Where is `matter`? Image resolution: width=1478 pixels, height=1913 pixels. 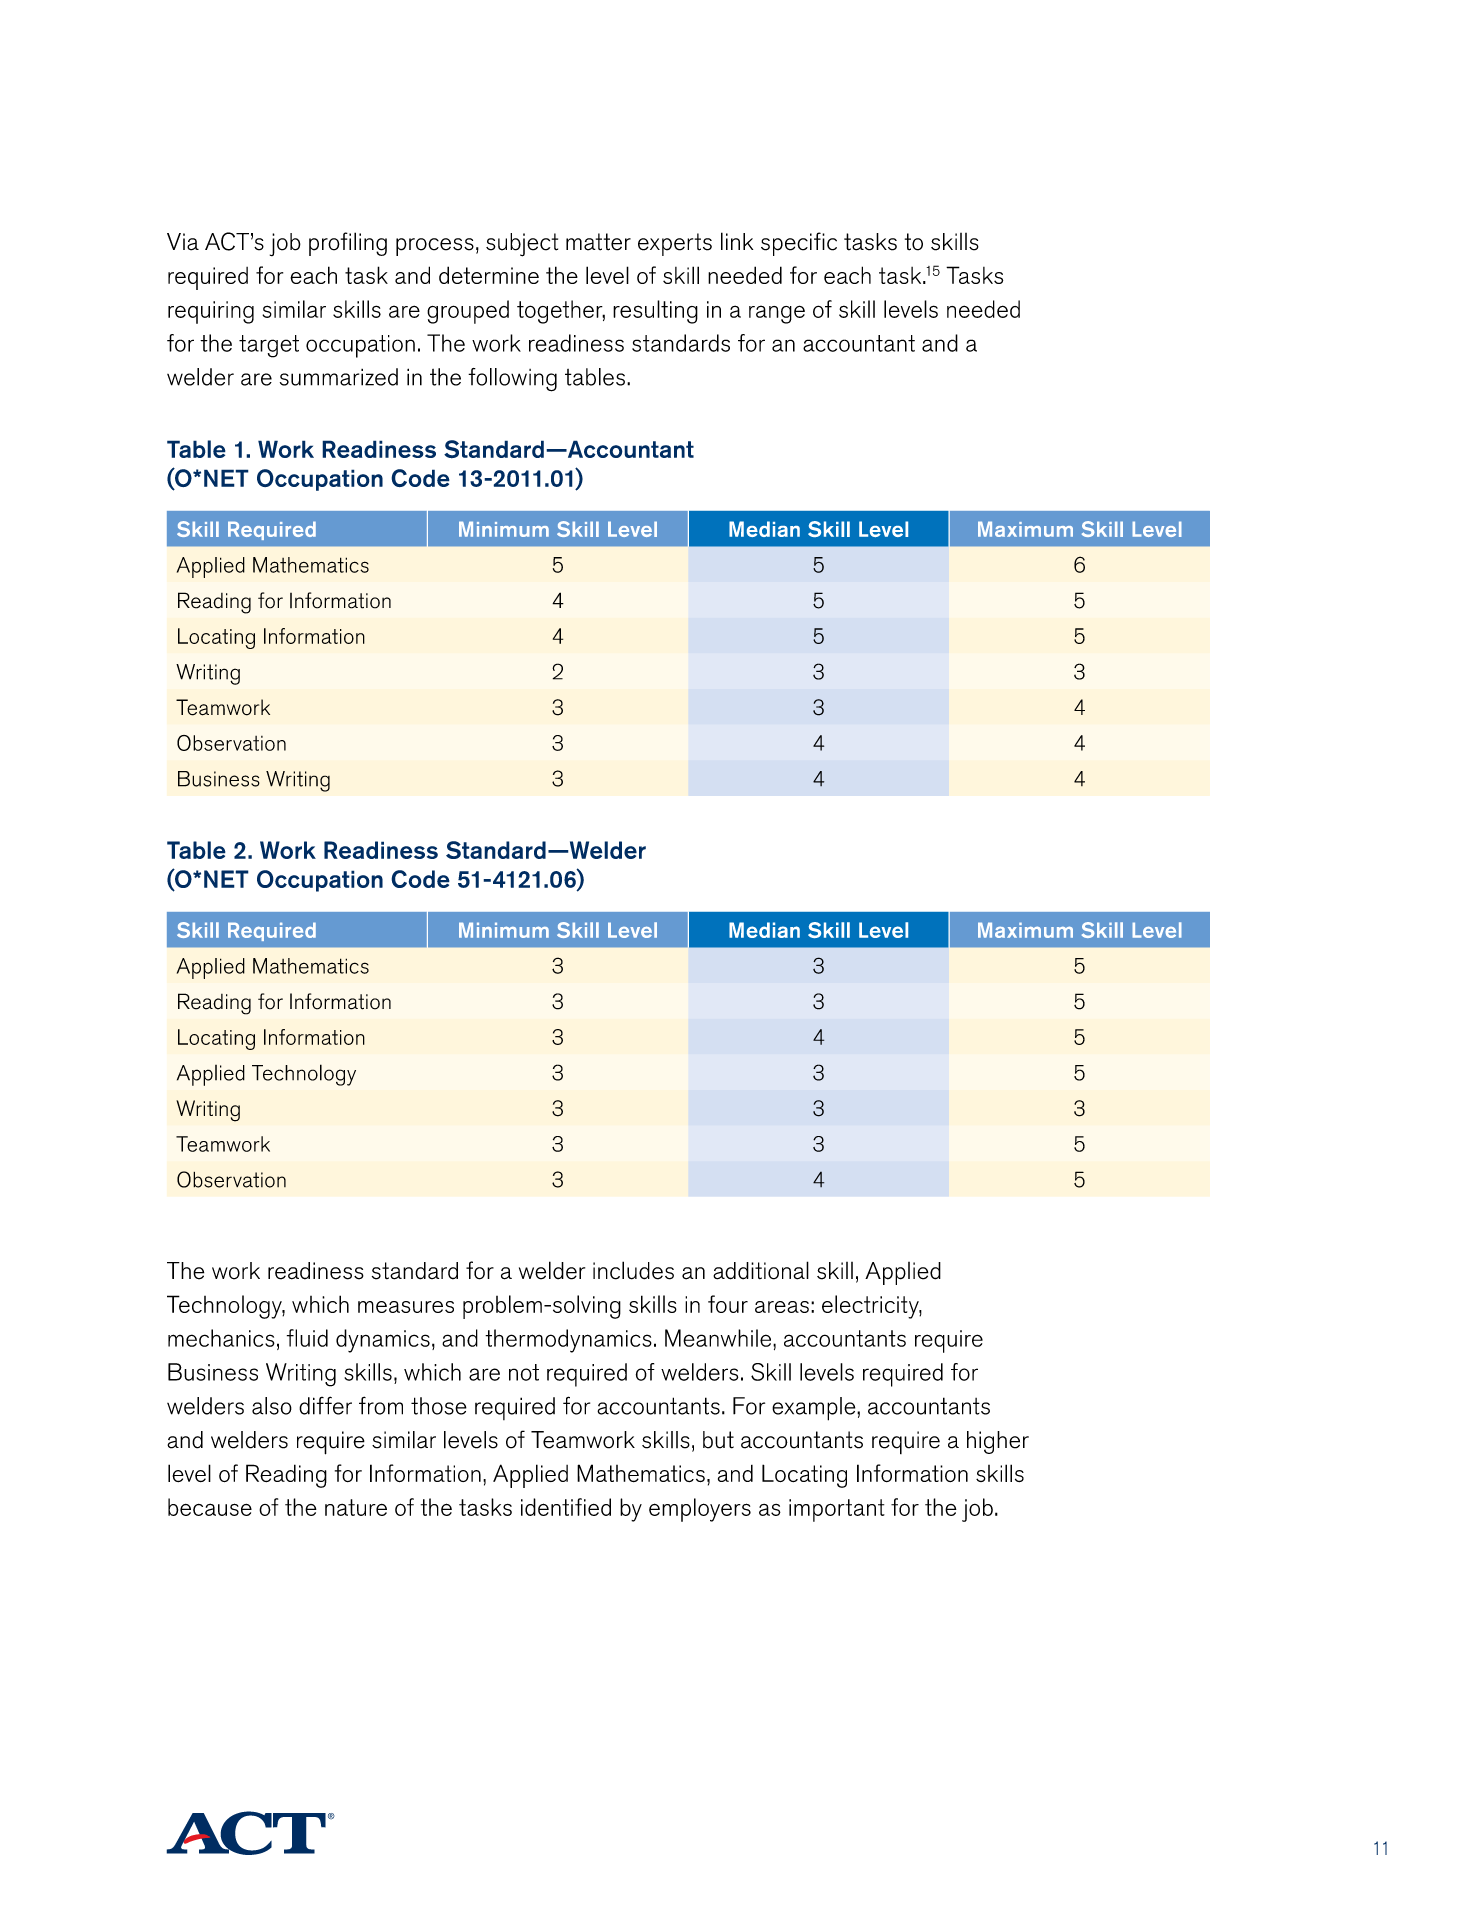
matter is located at coordinates (598, 242).
